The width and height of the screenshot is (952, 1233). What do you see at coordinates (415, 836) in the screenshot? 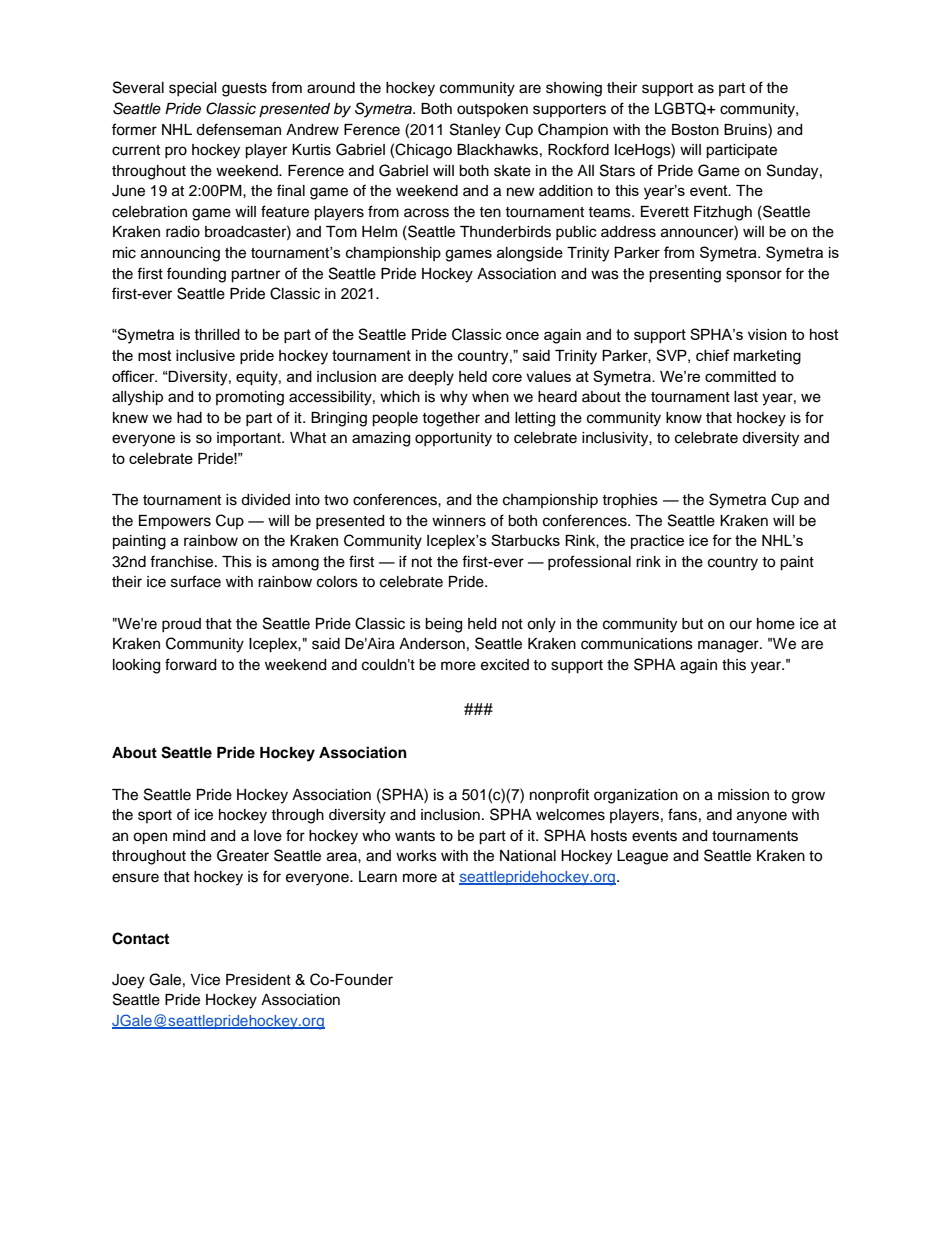
I see `wants` at bounding box center [415, 836].
